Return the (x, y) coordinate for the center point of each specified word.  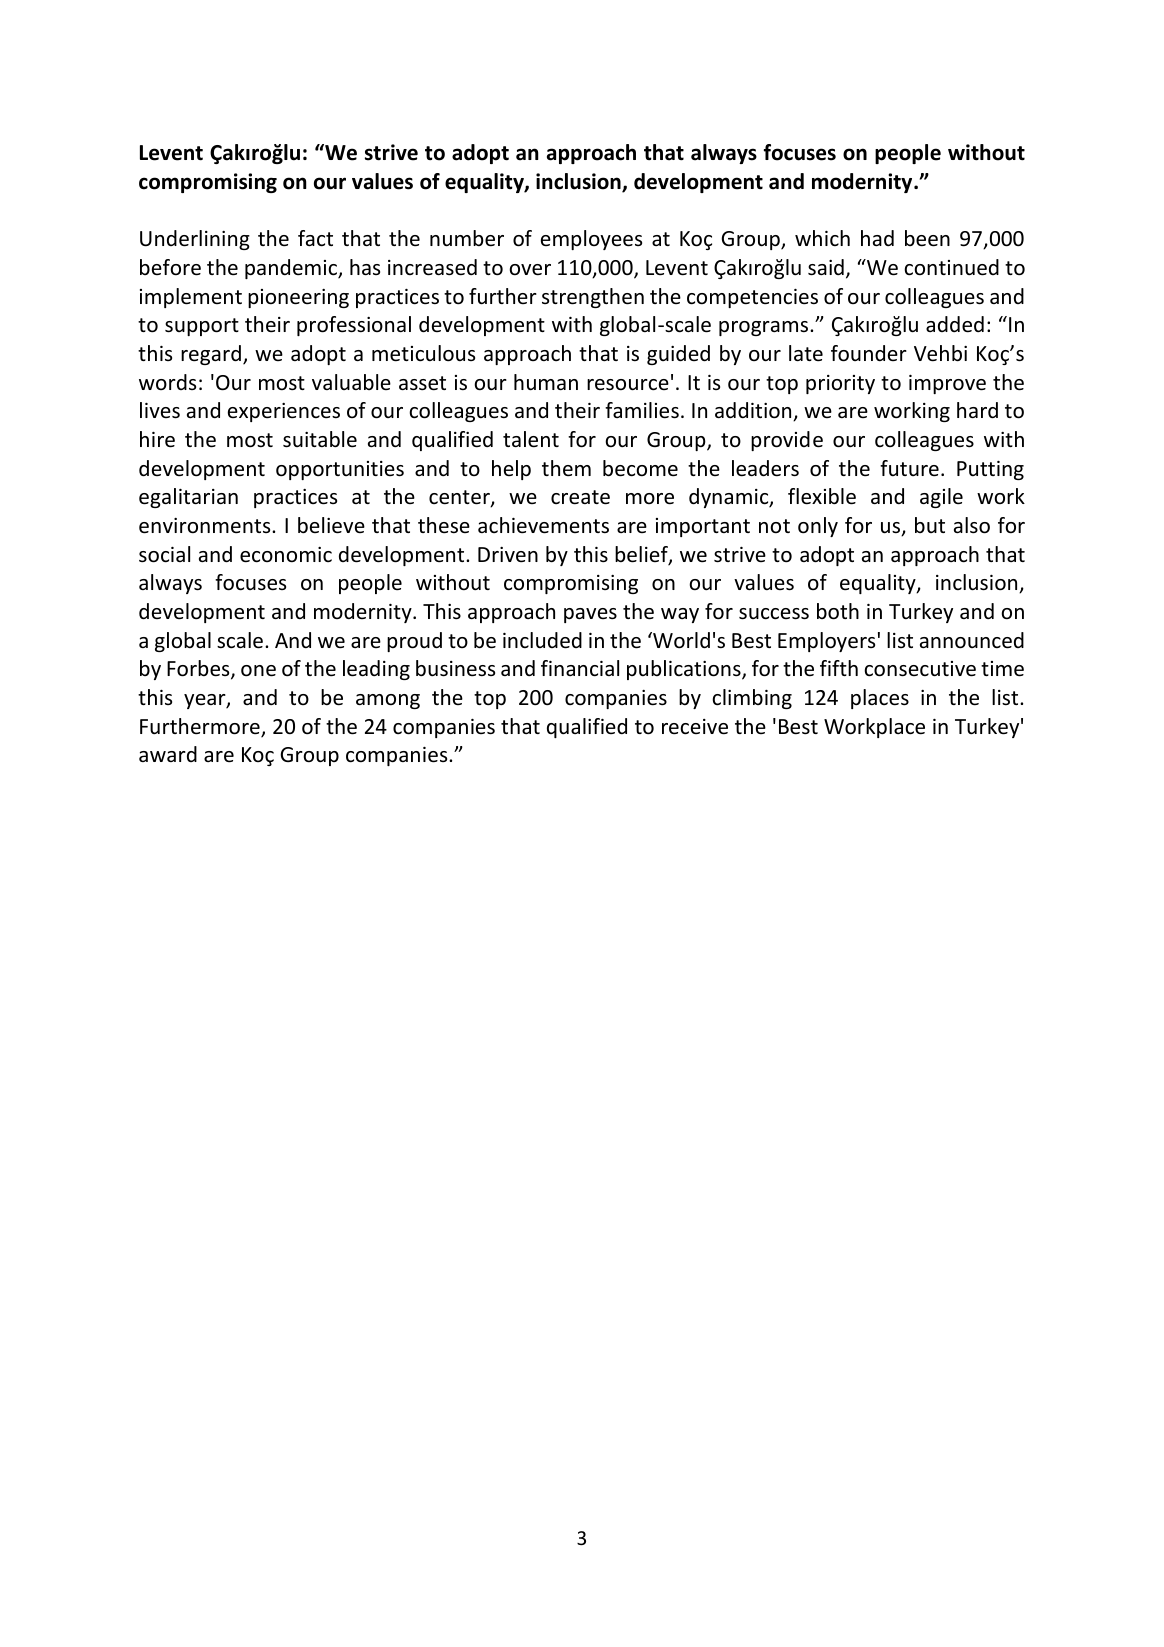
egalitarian (188, 498)
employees (591, 240)
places (880, 699)
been (927, 238)
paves (590, 615)
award (168, 754)
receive (695, 727)
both (838, 611)
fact (315, 238)
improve (947, 384)
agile (941, 498)
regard (211, 355)
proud (414, 642)
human (546, 382)
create (580, 497)
